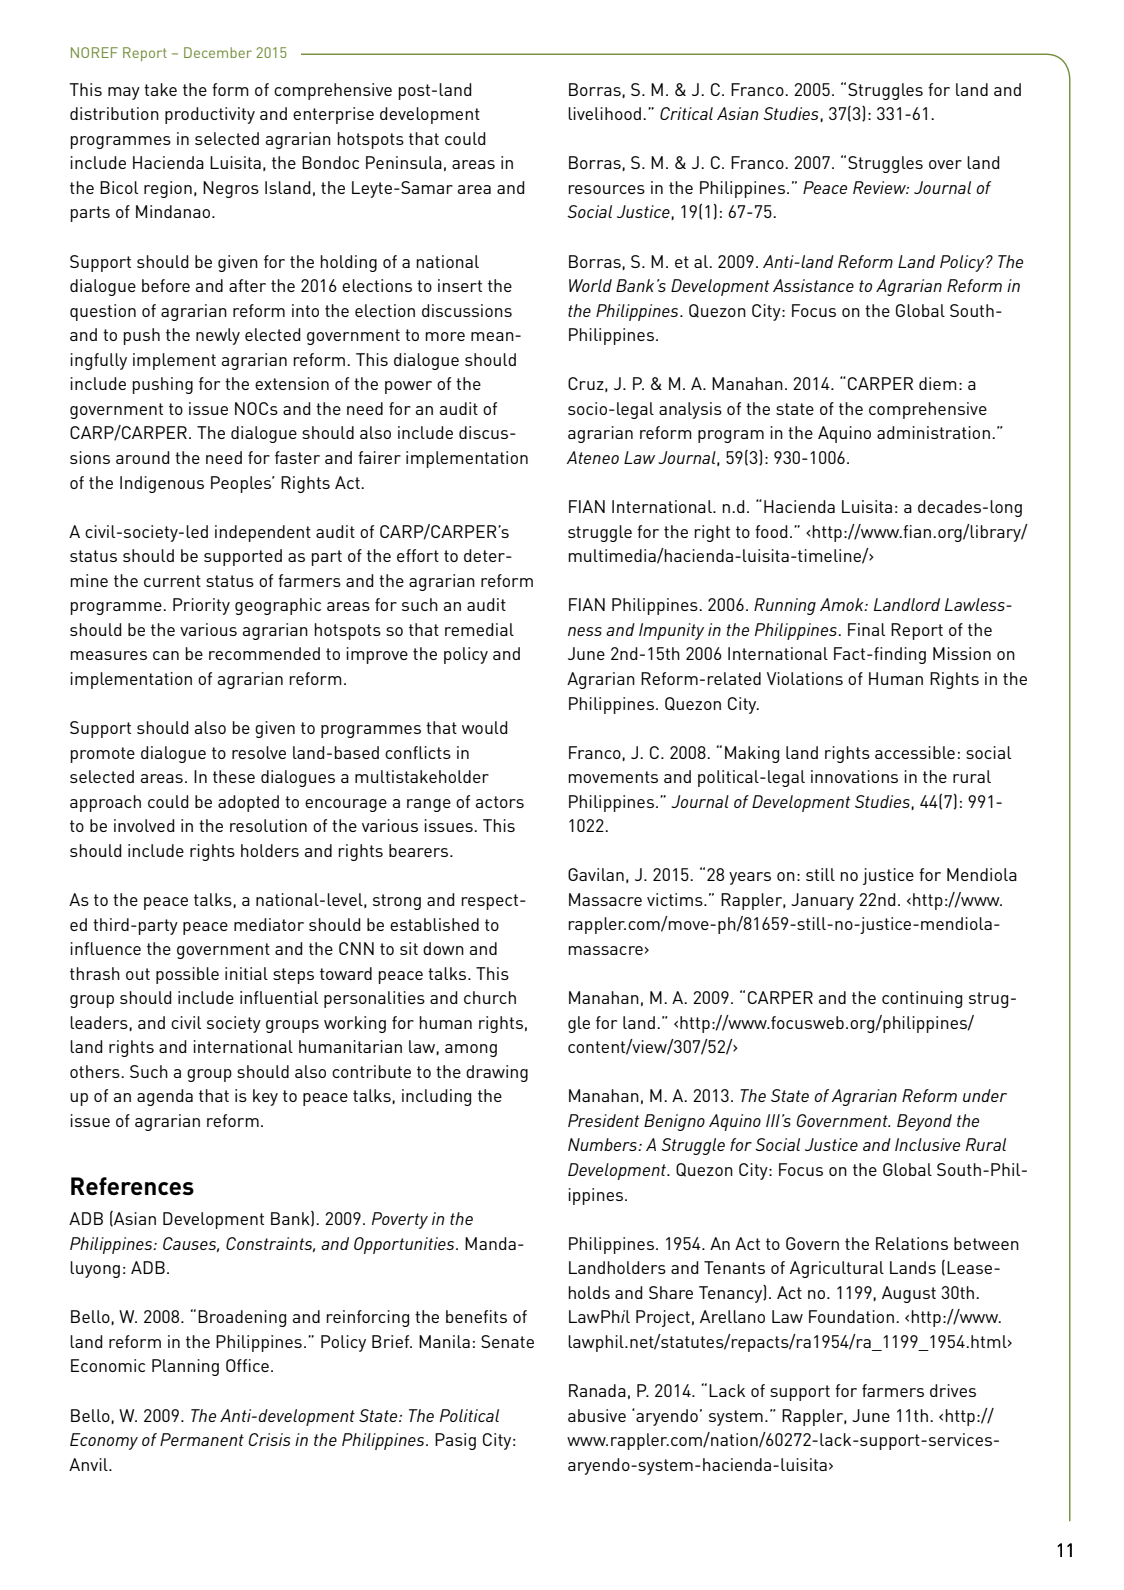  I want to click on livelihood, so click(604, 113).
